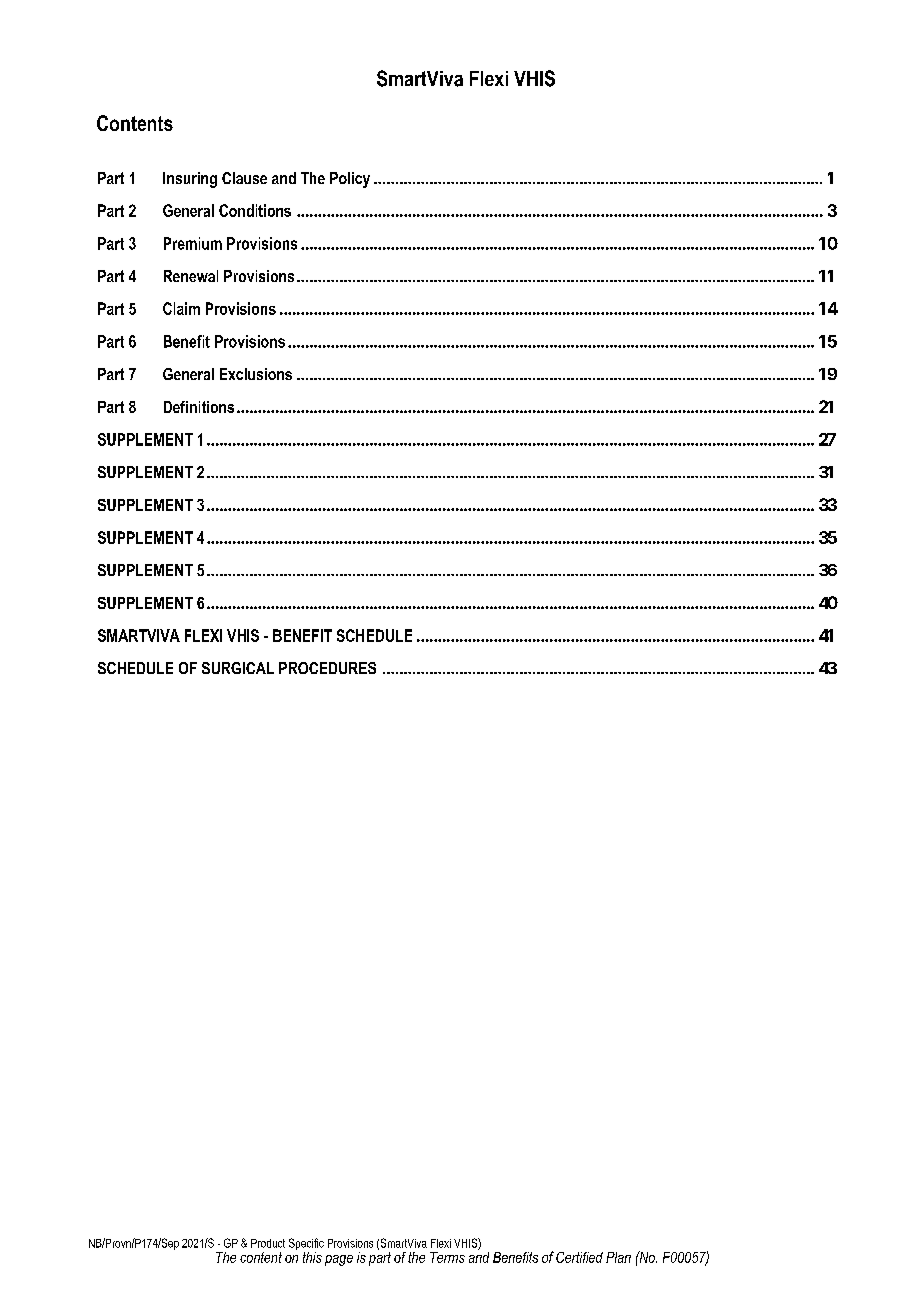 This image has height=1308, width=924. I want to click on Product, so click(268, 1243).
